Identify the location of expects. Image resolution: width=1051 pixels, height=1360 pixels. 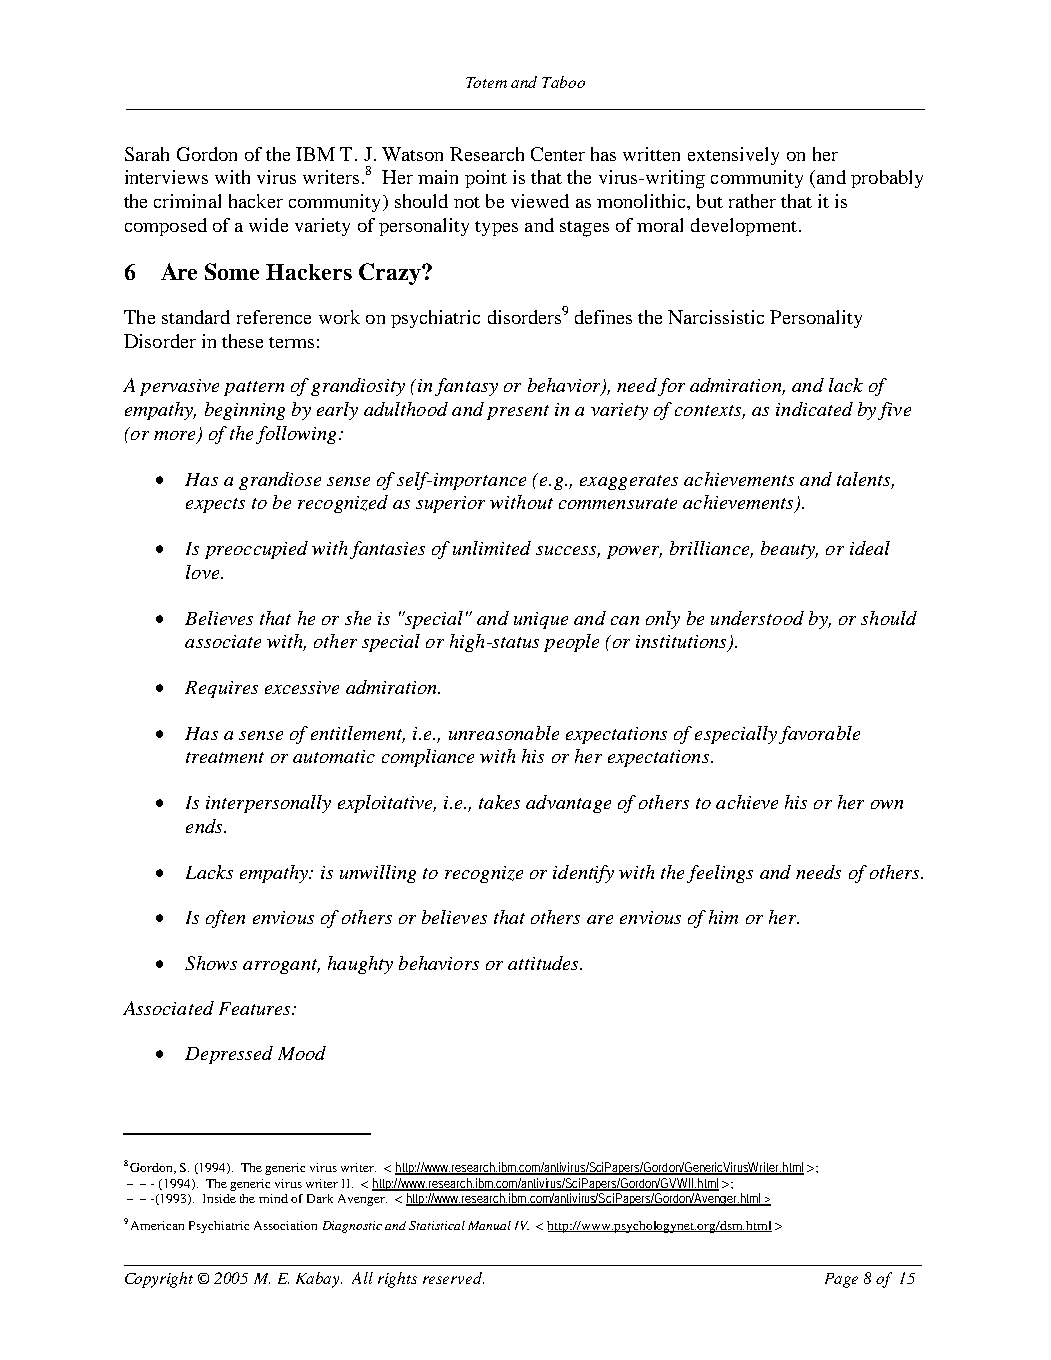
(215, 505).
